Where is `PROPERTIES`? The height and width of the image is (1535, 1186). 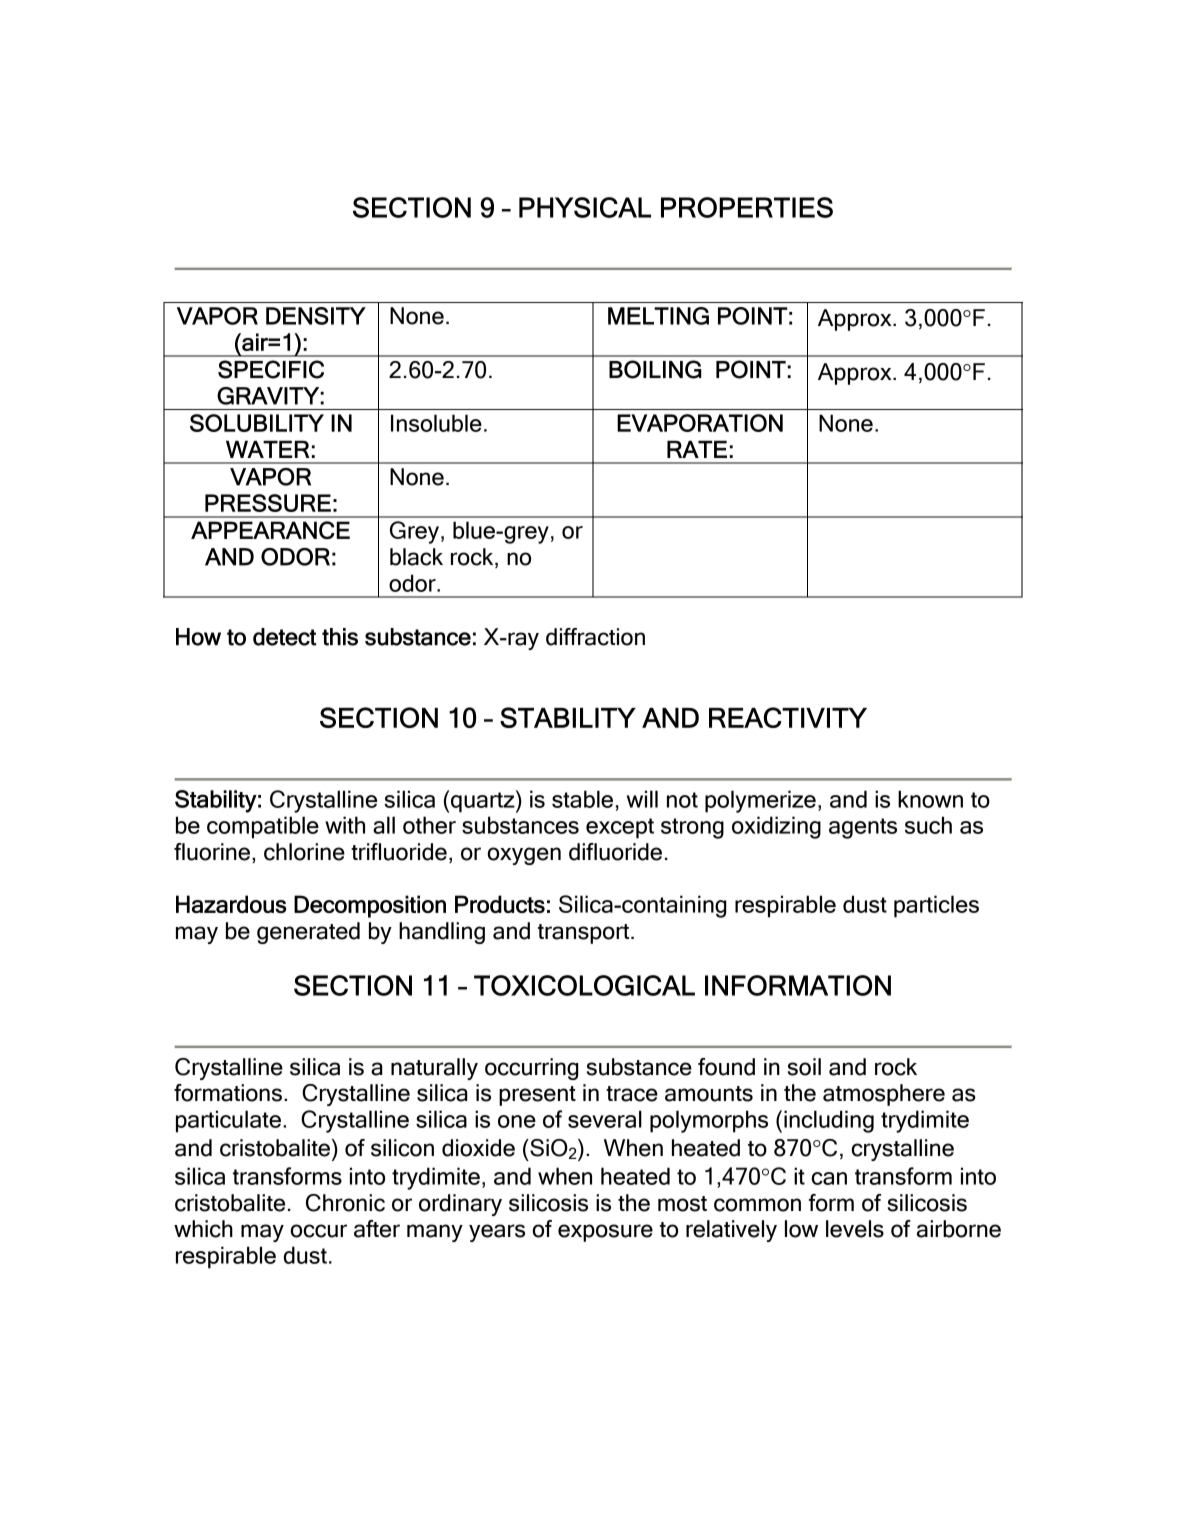
PROPERTIES is located at coordinates (747, 207).
